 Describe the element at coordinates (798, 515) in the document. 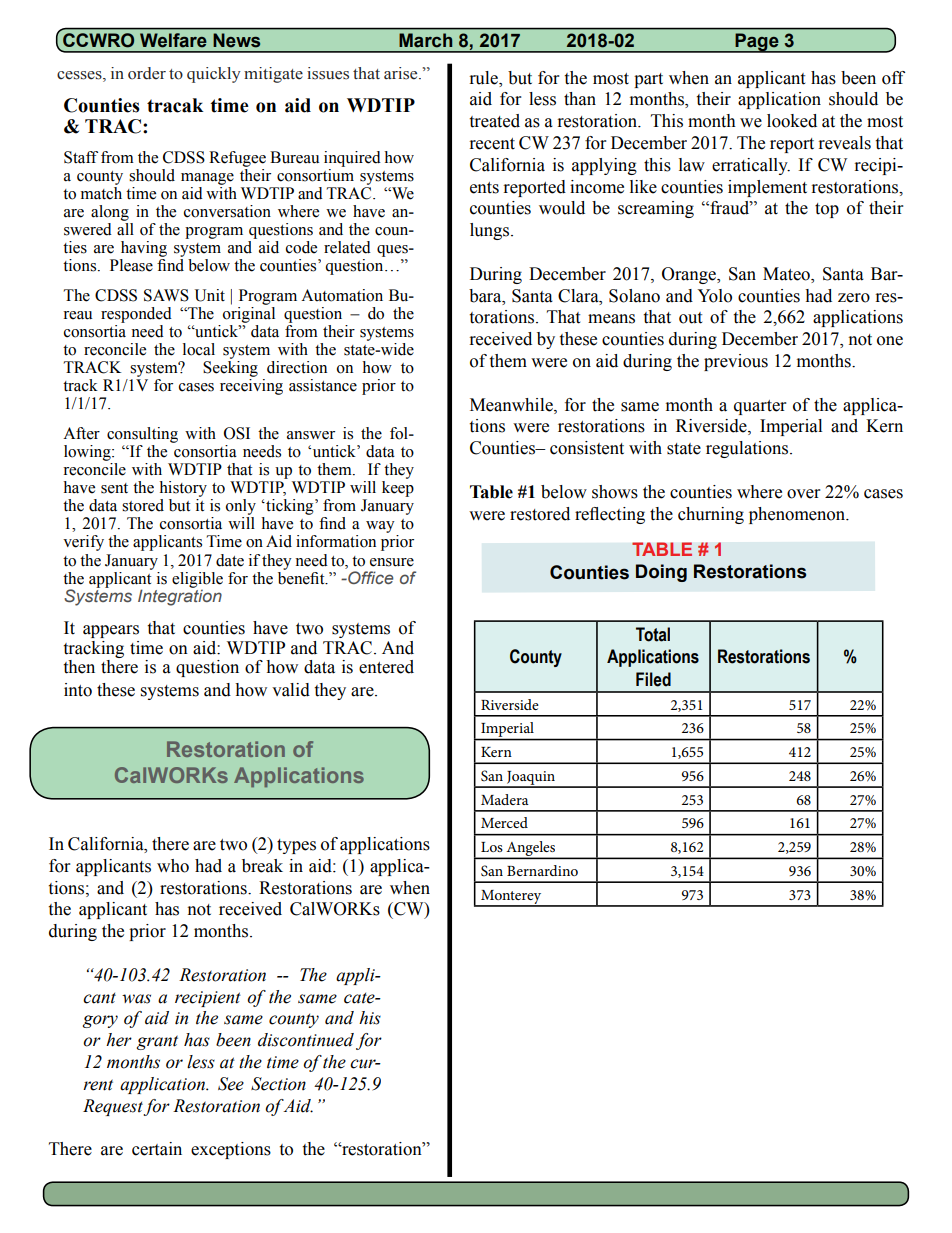

I see `phenomenon` at that location.
